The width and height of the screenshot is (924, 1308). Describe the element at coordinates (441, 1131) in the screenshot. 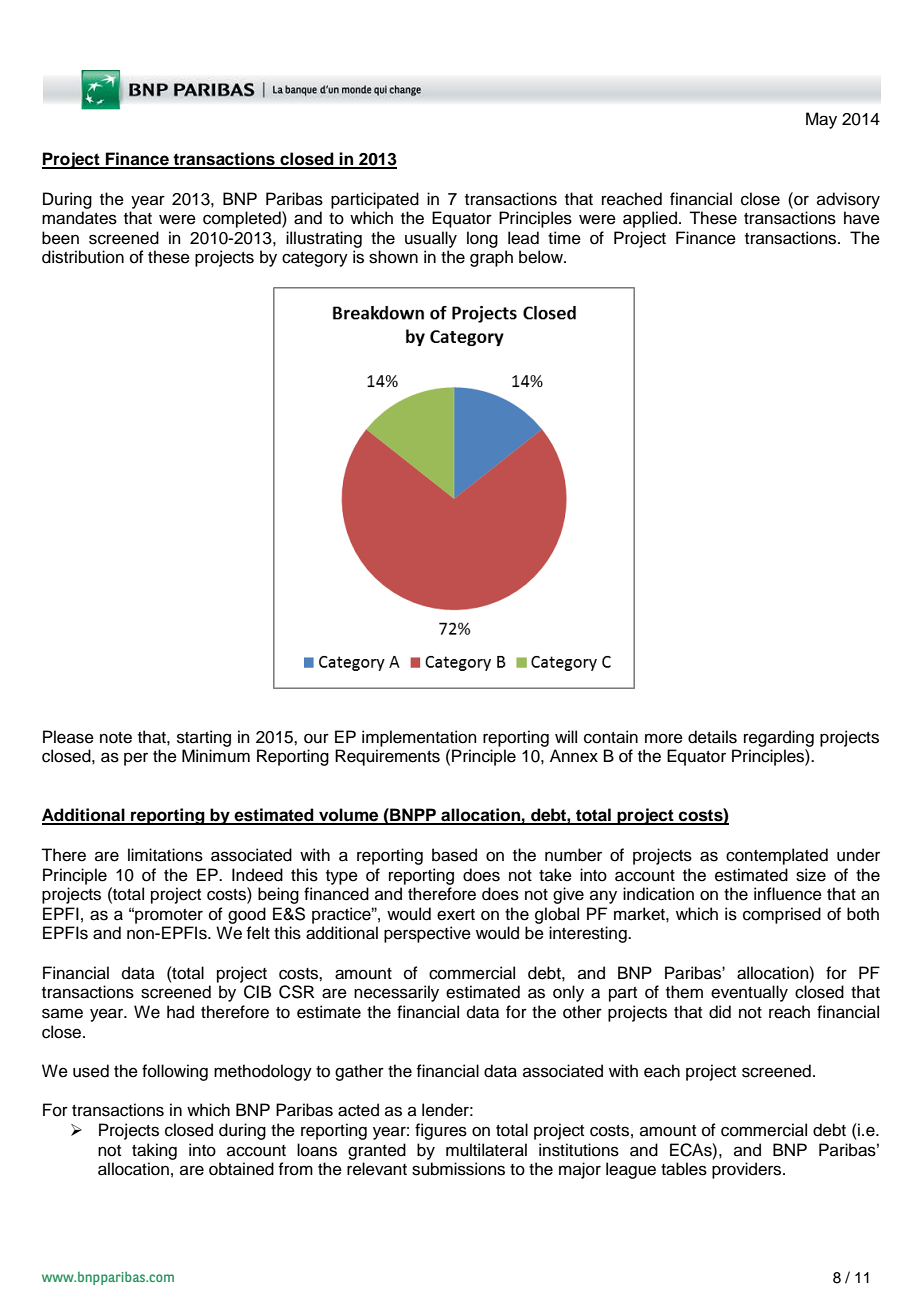

I see `figures` at that location.
